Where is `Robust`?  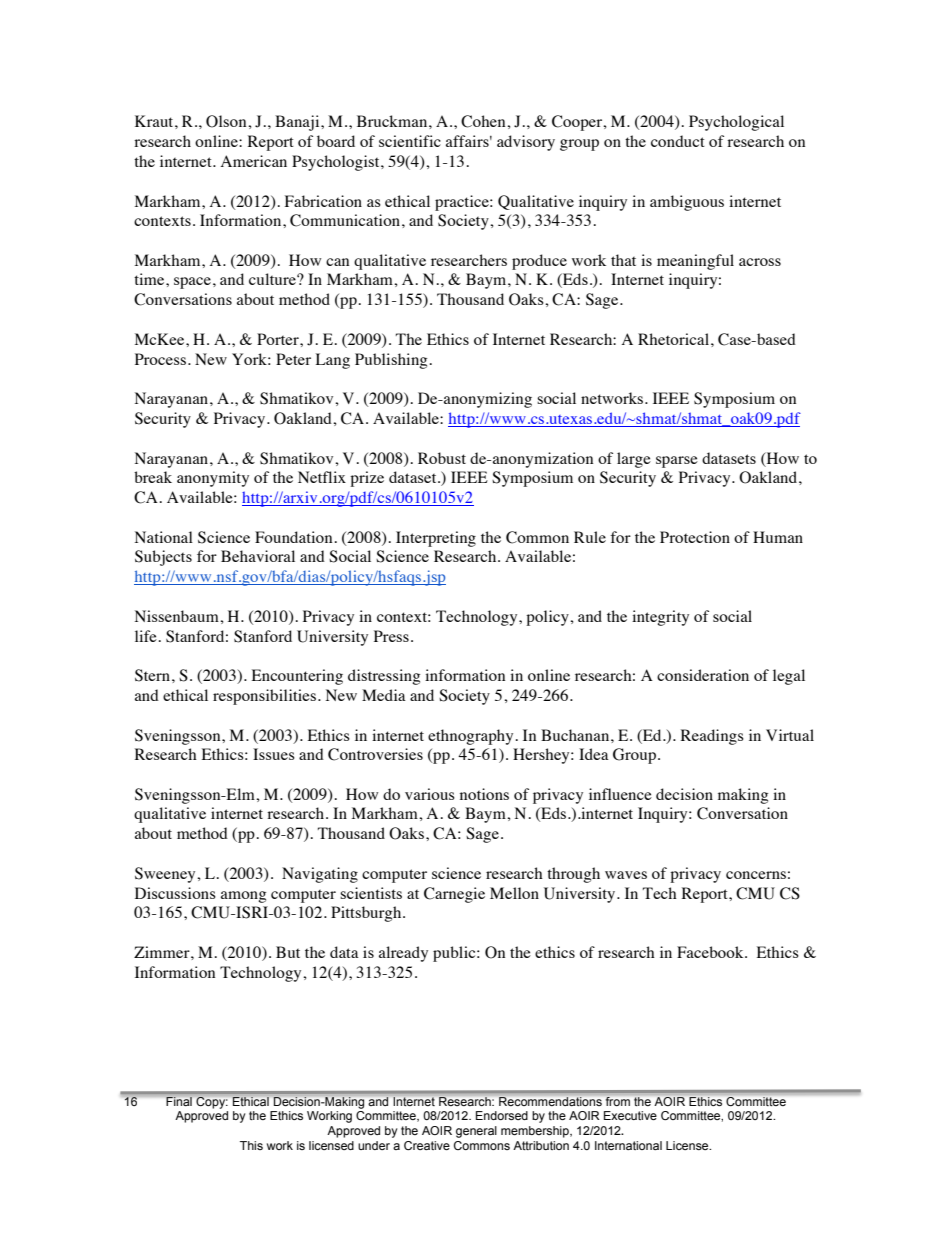
Robust is located at coordinates (442, 458).
